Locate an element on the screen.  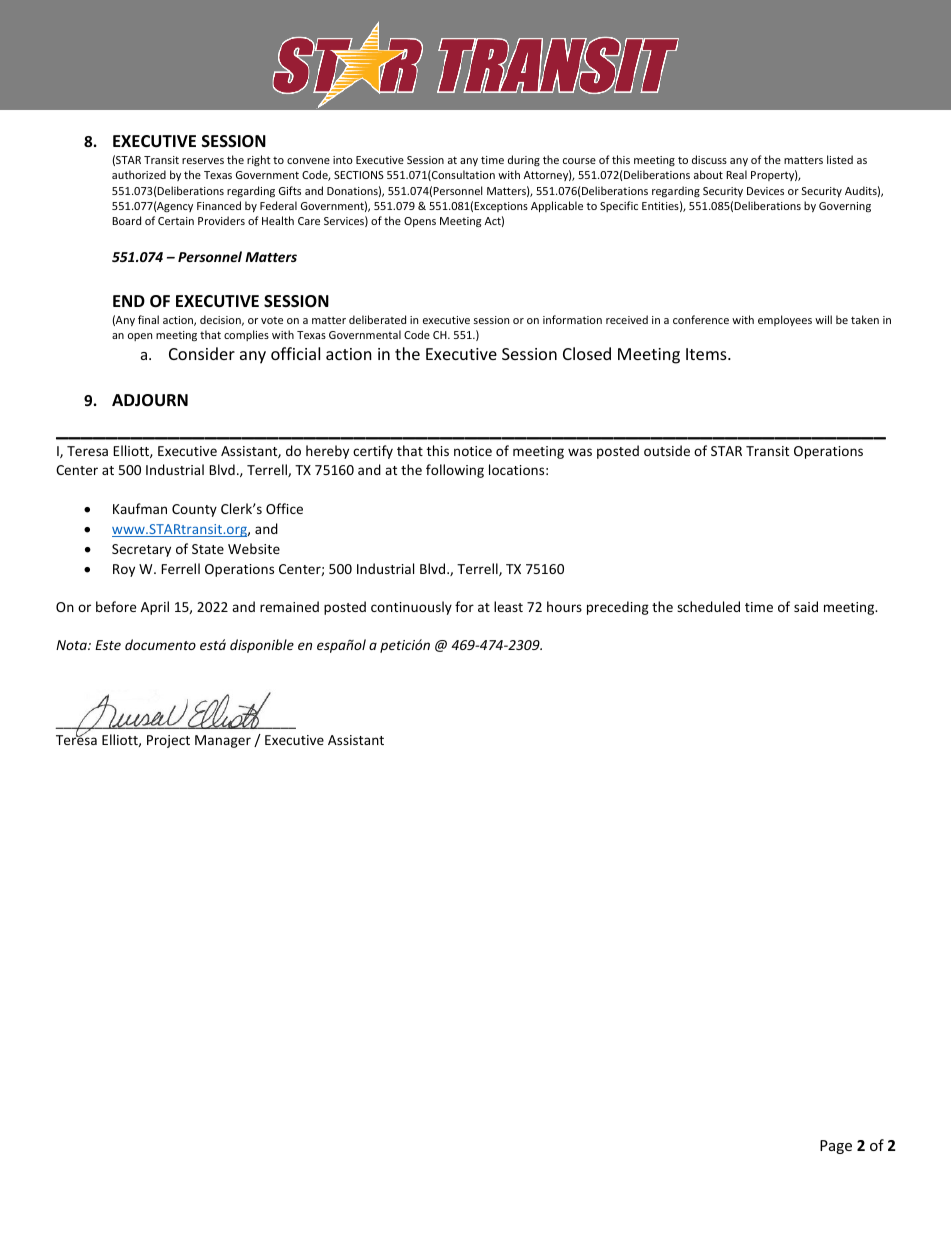
scheduled is located at coordinates (708, 606).
